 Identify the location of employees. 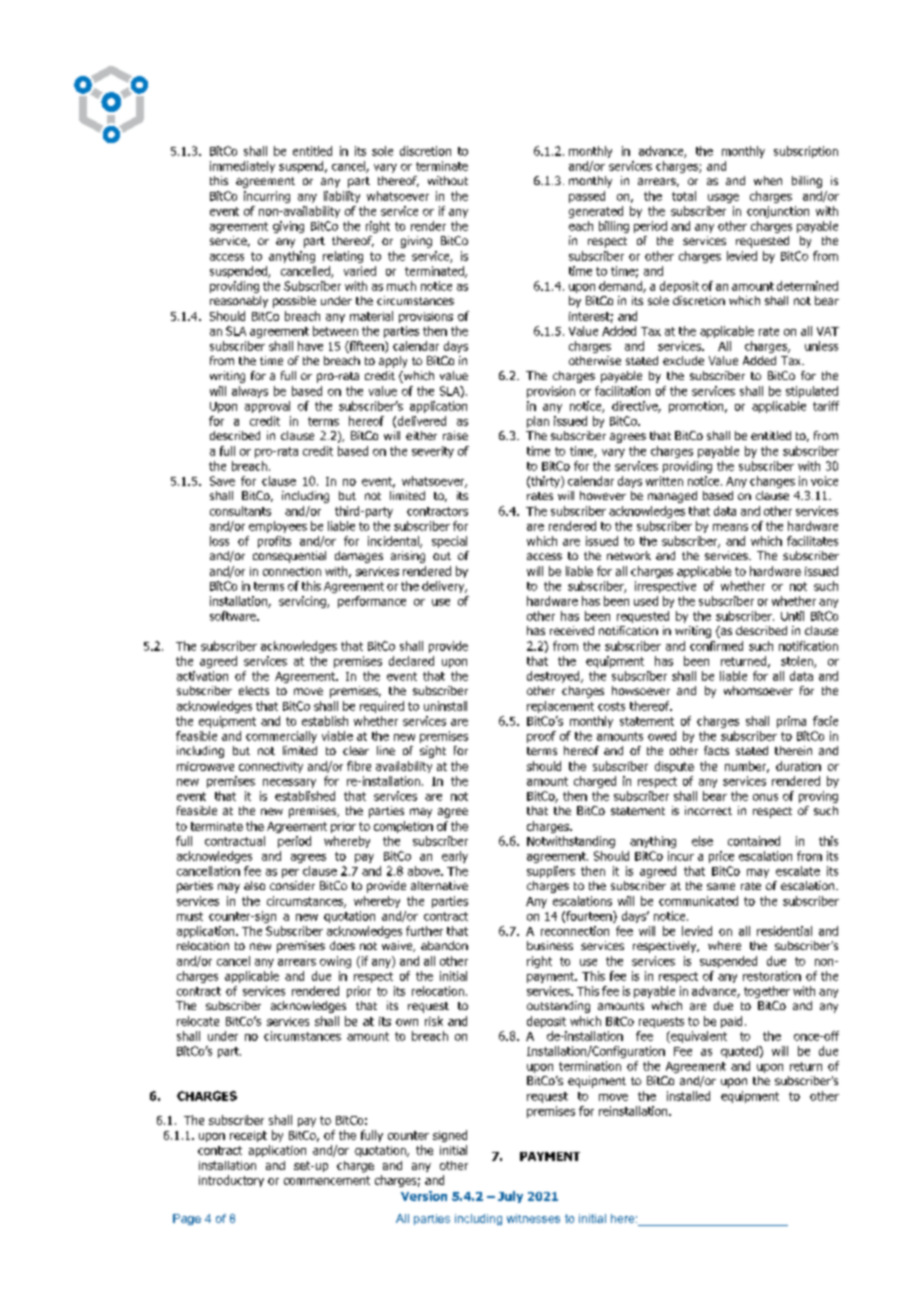
(278, 527).
